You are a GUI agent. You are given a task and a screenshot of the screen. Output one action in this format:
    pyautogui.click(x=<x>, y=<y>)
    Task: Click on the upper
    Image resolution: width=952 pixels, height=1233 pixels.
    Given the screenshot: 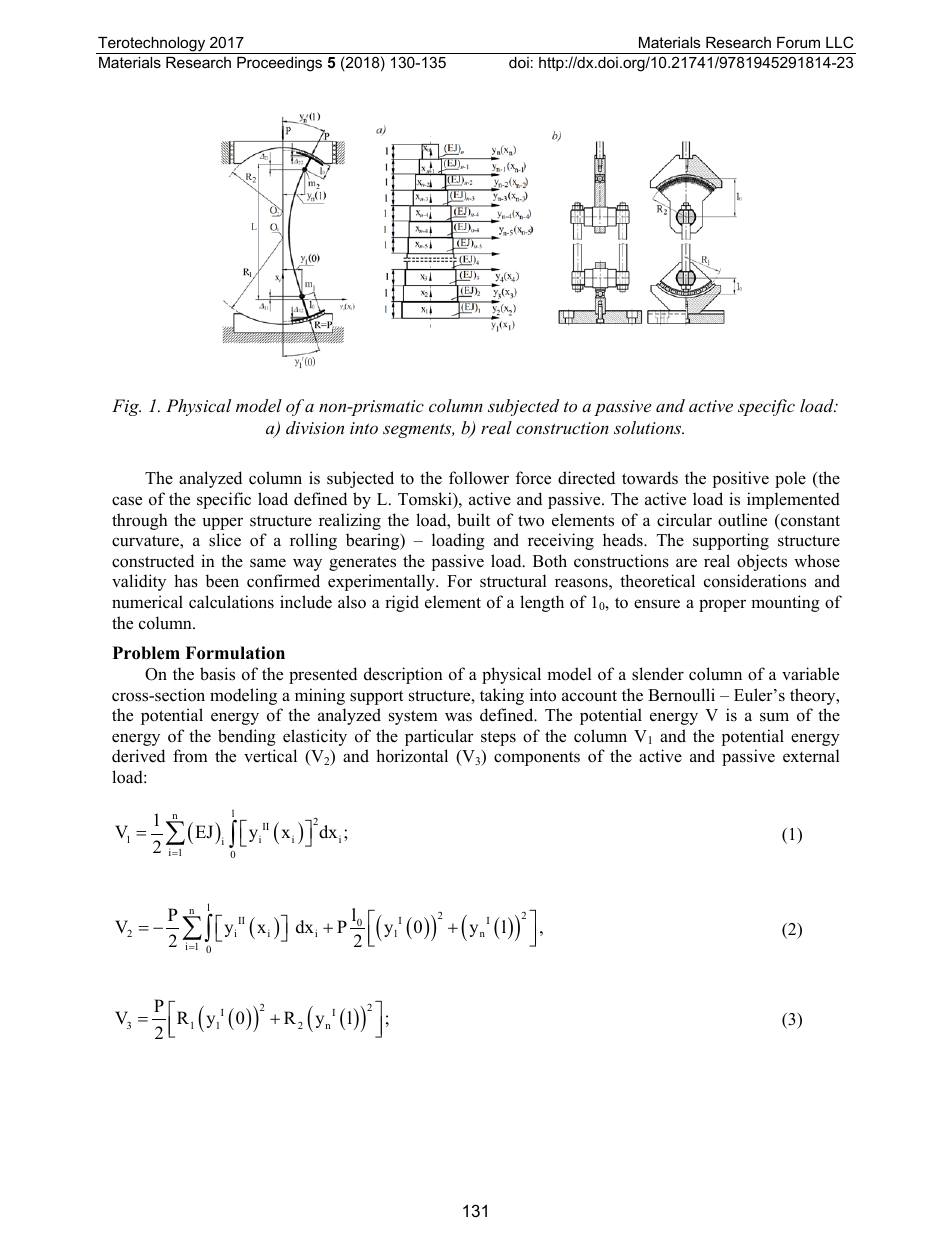 What is the action you would take?
    pyautogui.click(x=222, y=523)
